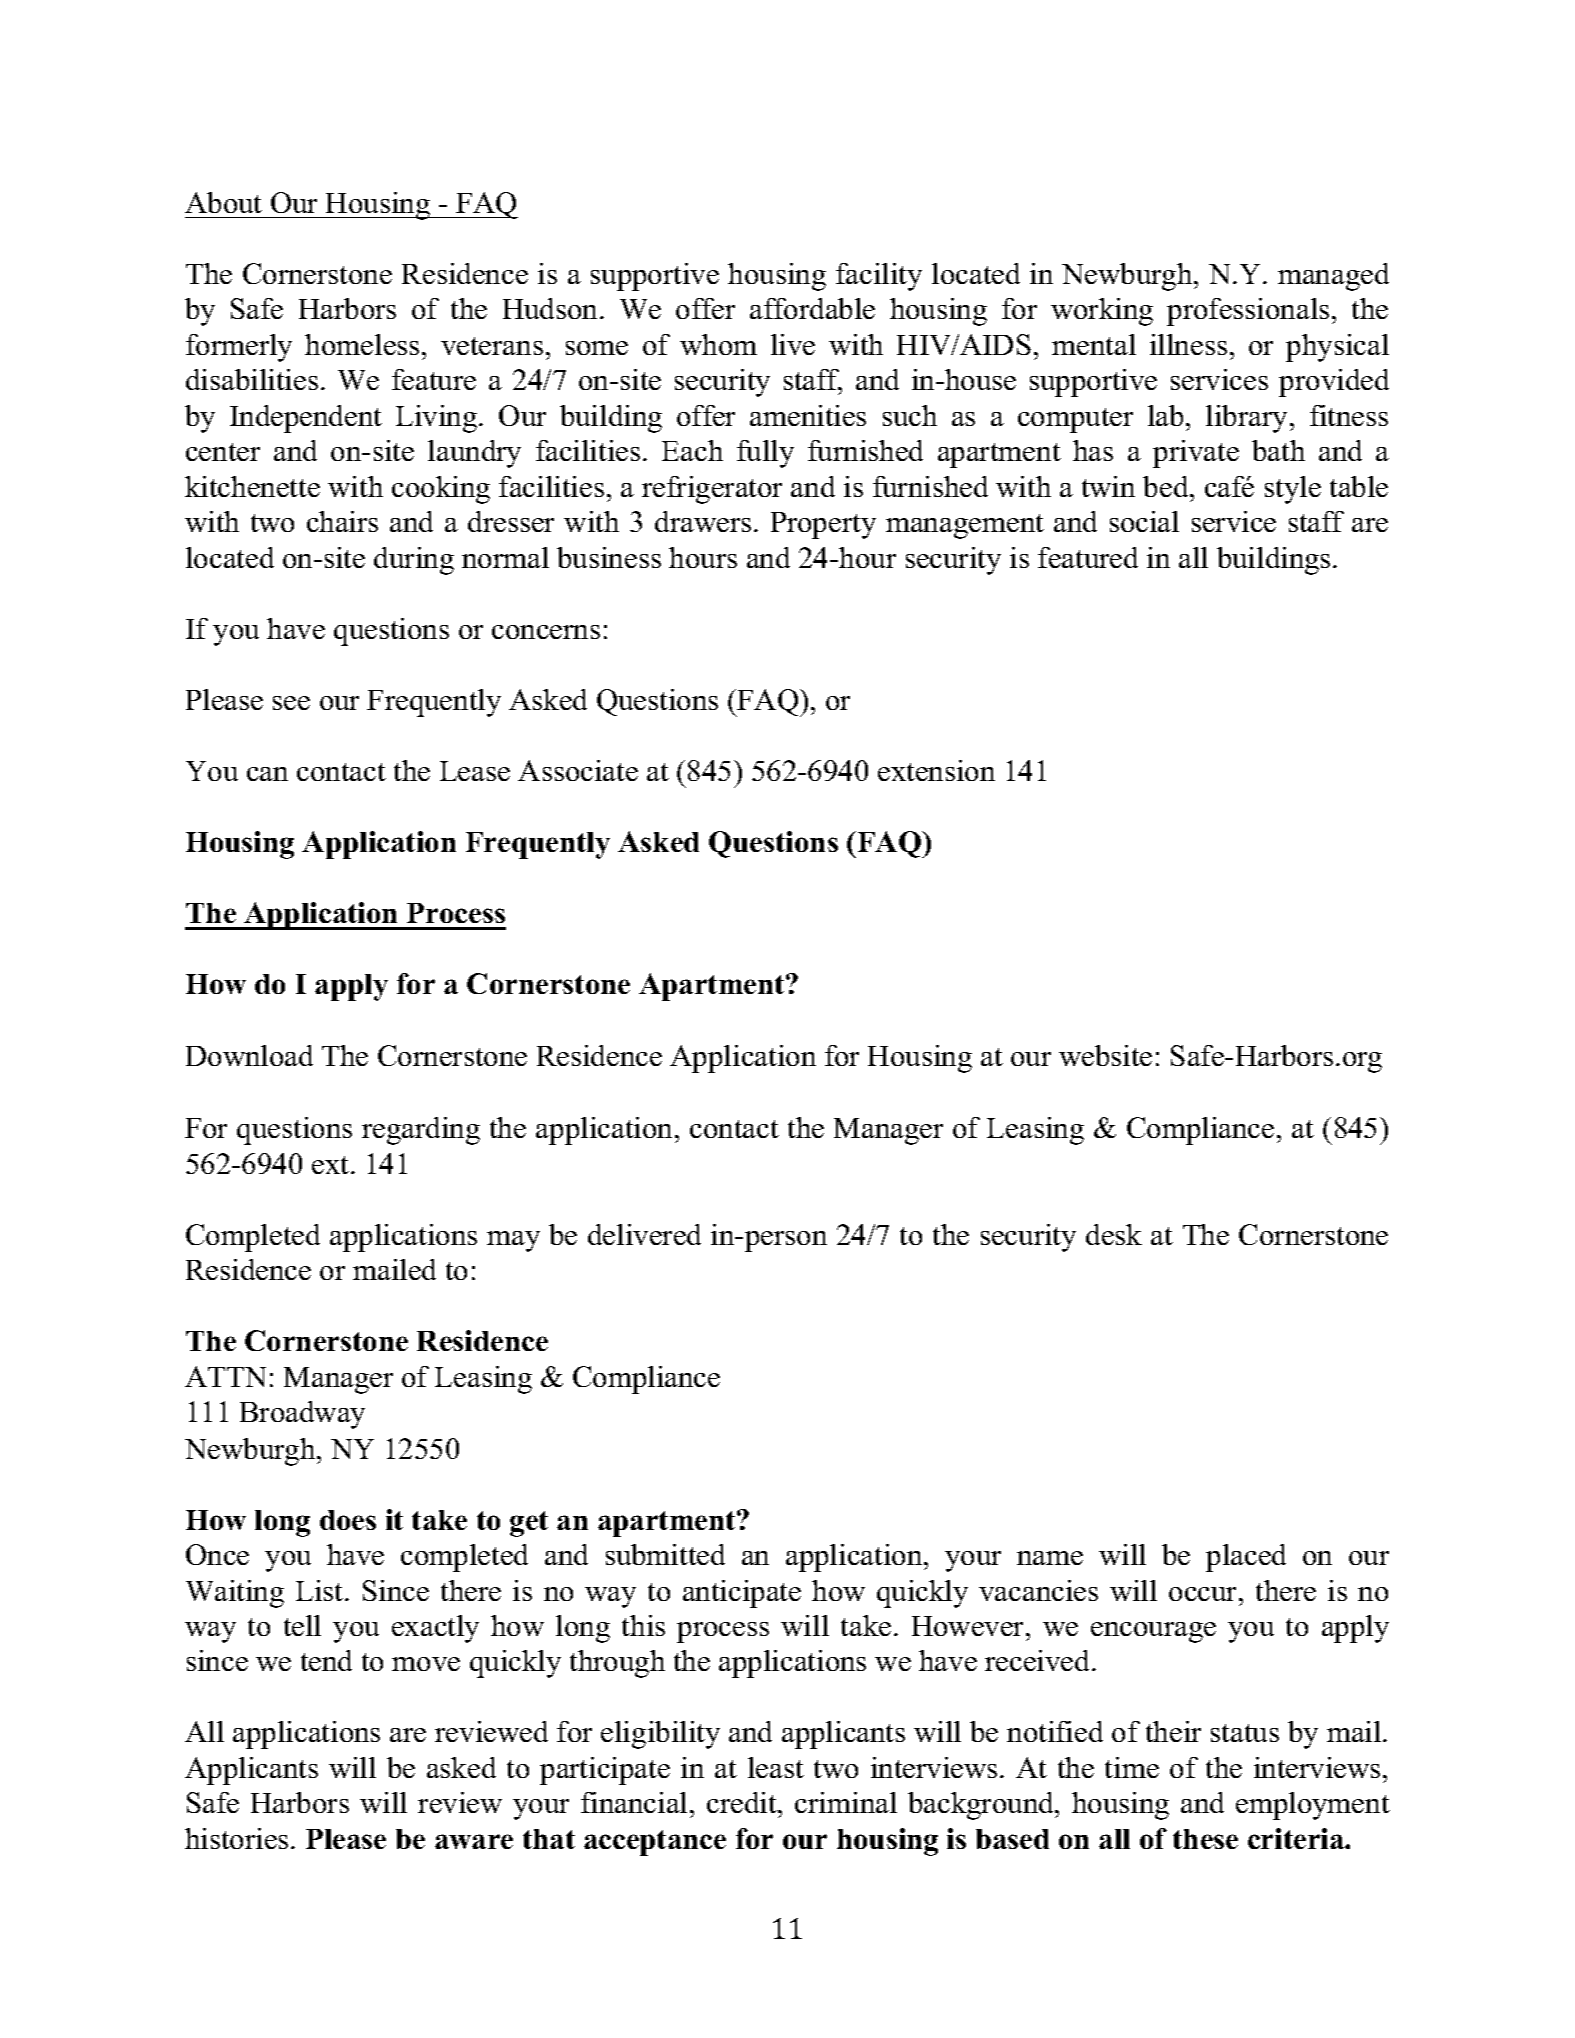 The image size is (1575, 2038). What do you see at coordinates (291, 703) in the image?
I see `see` at bounding box center [291, 703].
